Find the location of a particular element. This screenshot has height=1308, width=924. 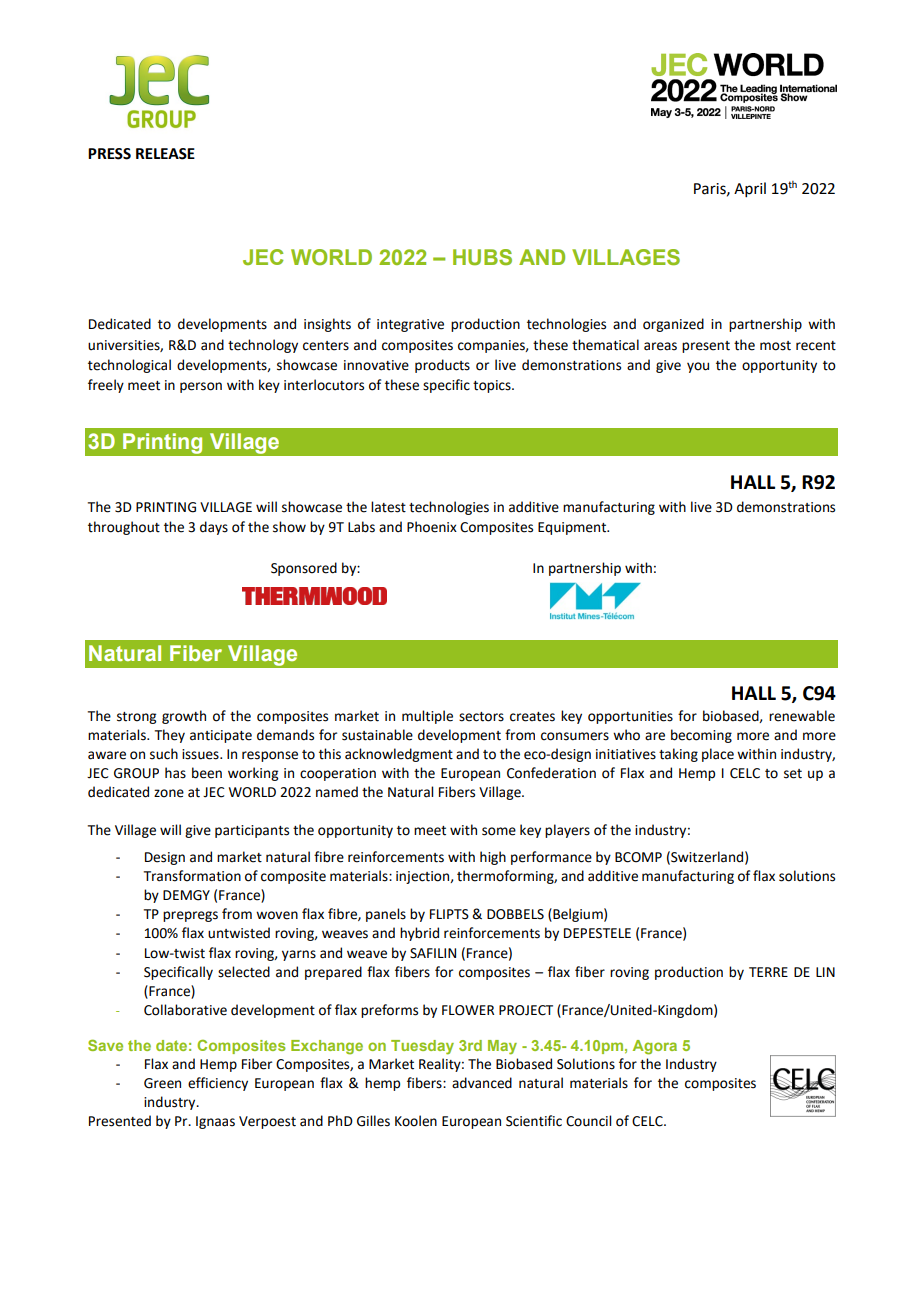

April is located at coordinates (750, 189).
